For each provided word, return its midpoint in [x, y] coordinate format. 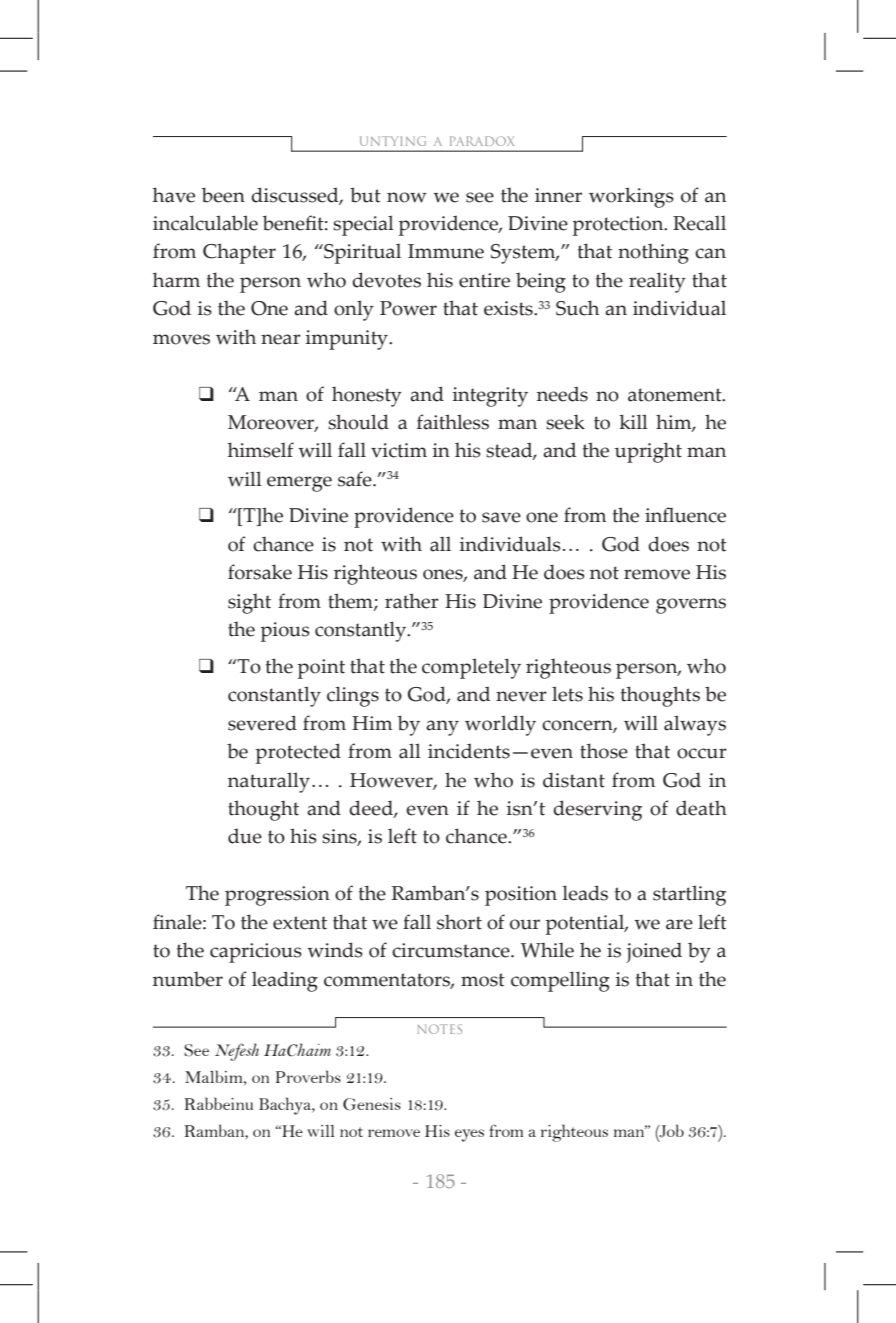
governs [691, 606]
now [407, 197]
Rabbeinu [218, 1103]
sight [249, 604]
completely [471, 668]
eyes [469, 1135]
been [223, 195]
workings [631, 197]
